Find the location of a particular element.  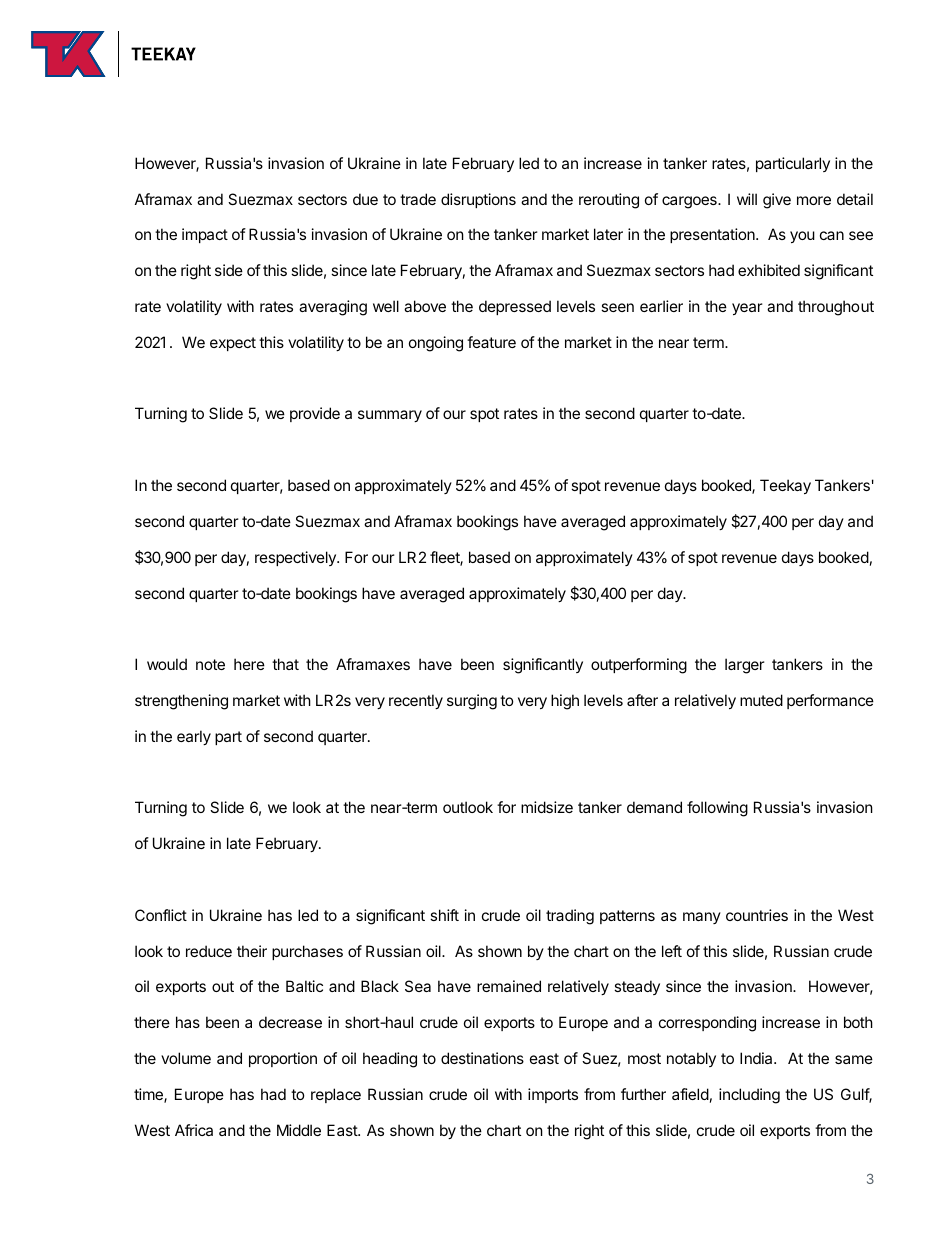

imports is located at coordinates (553, 1095).
